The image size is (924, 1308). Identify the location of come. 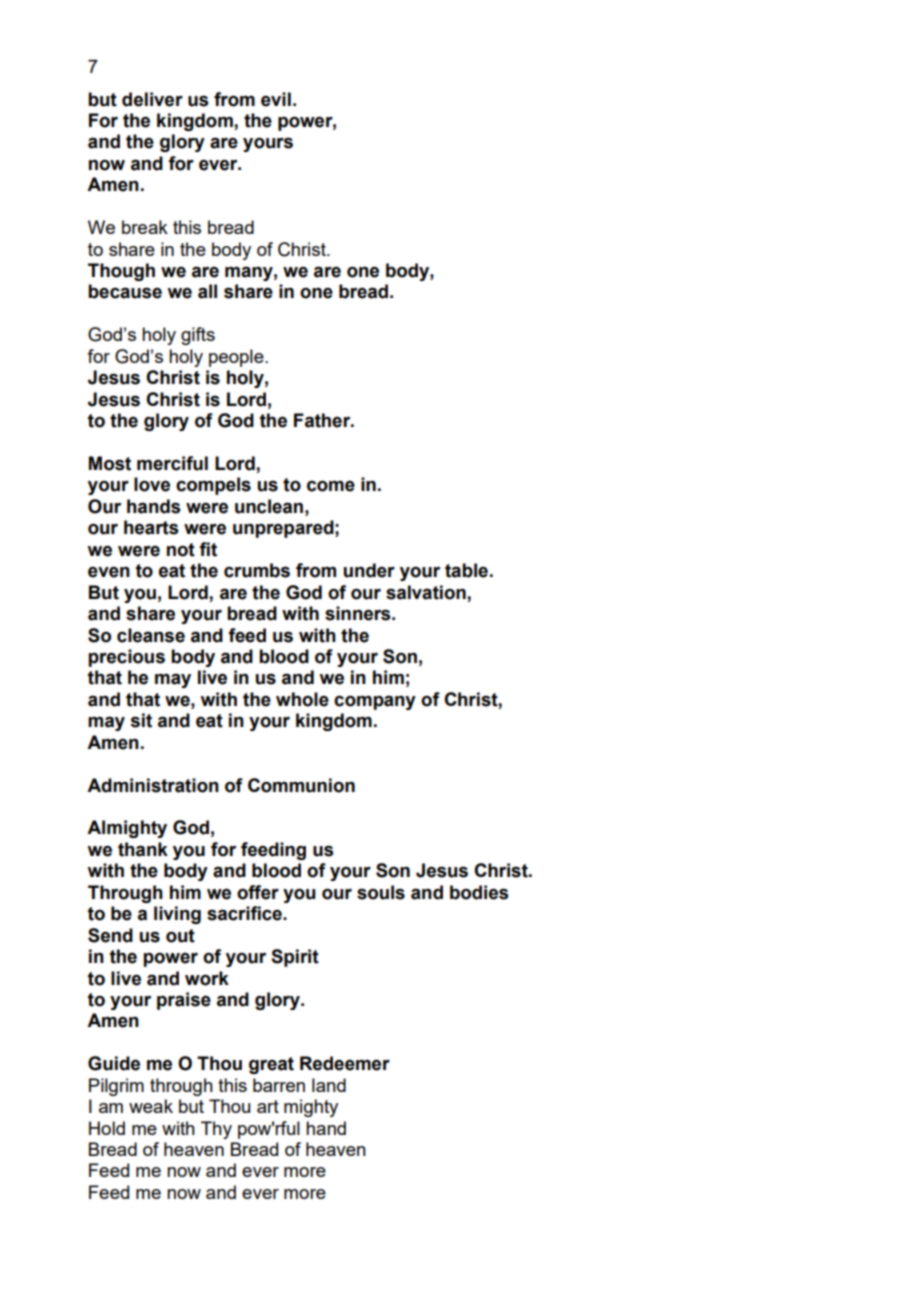
(331, 486).
